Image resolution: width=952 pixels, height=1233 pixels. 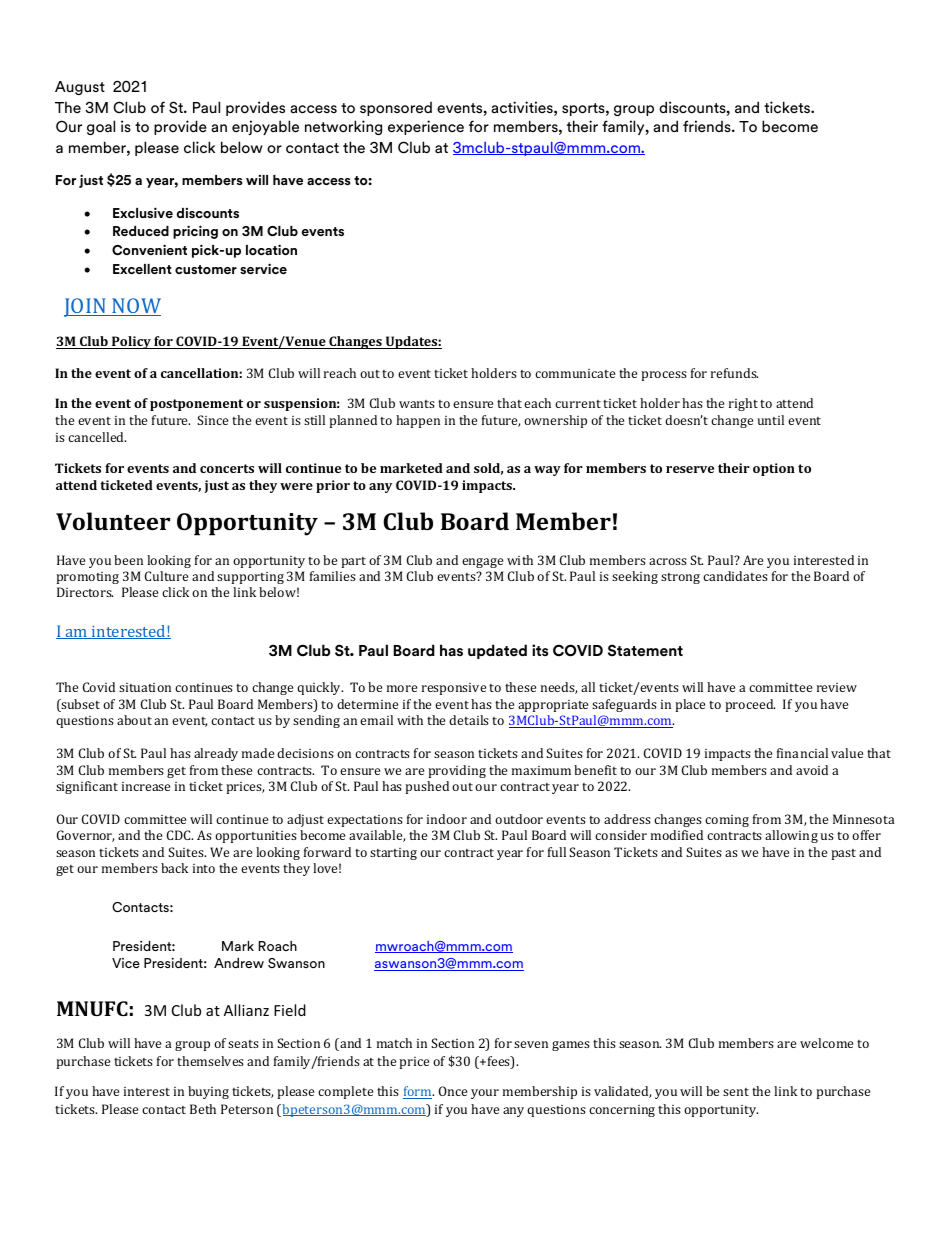 What do you see at coordinates (166, 576) in the screenshot?
I see `Culture` at bounding box center [166, 576].
